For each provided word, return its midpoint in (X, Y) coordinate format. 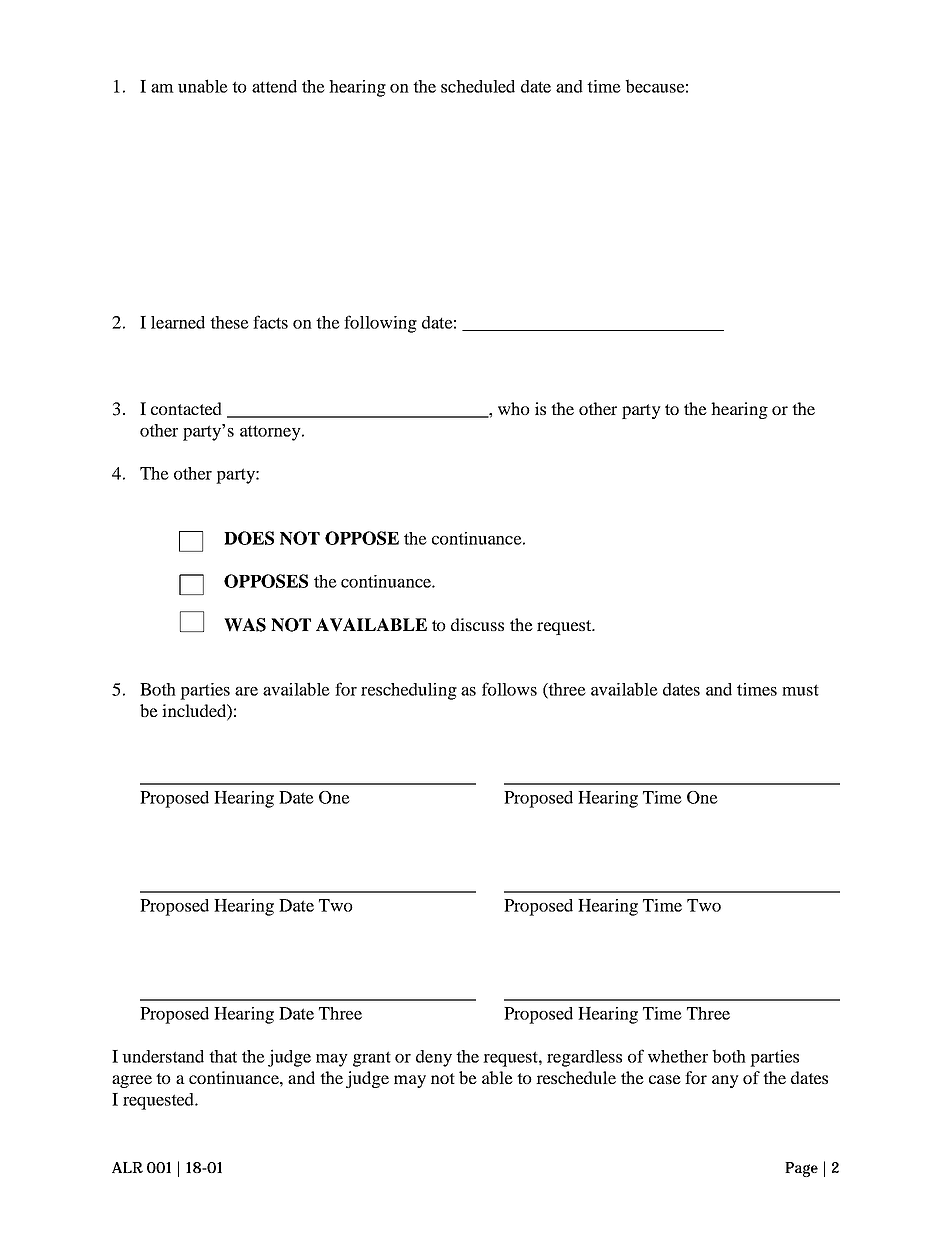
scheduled (478, 86)
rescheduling (409, 691)
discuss (477, 624)
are (246, 691)
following (380, 324)
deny (434, 1058)
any (725, 1081)
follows (509, 689)
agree (132, 1081)
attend (274, 86)
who (514, 408)
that (223, 1056)
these (229, 322)
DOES (249, 538)
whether (678, 1056)
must (800, 690)
